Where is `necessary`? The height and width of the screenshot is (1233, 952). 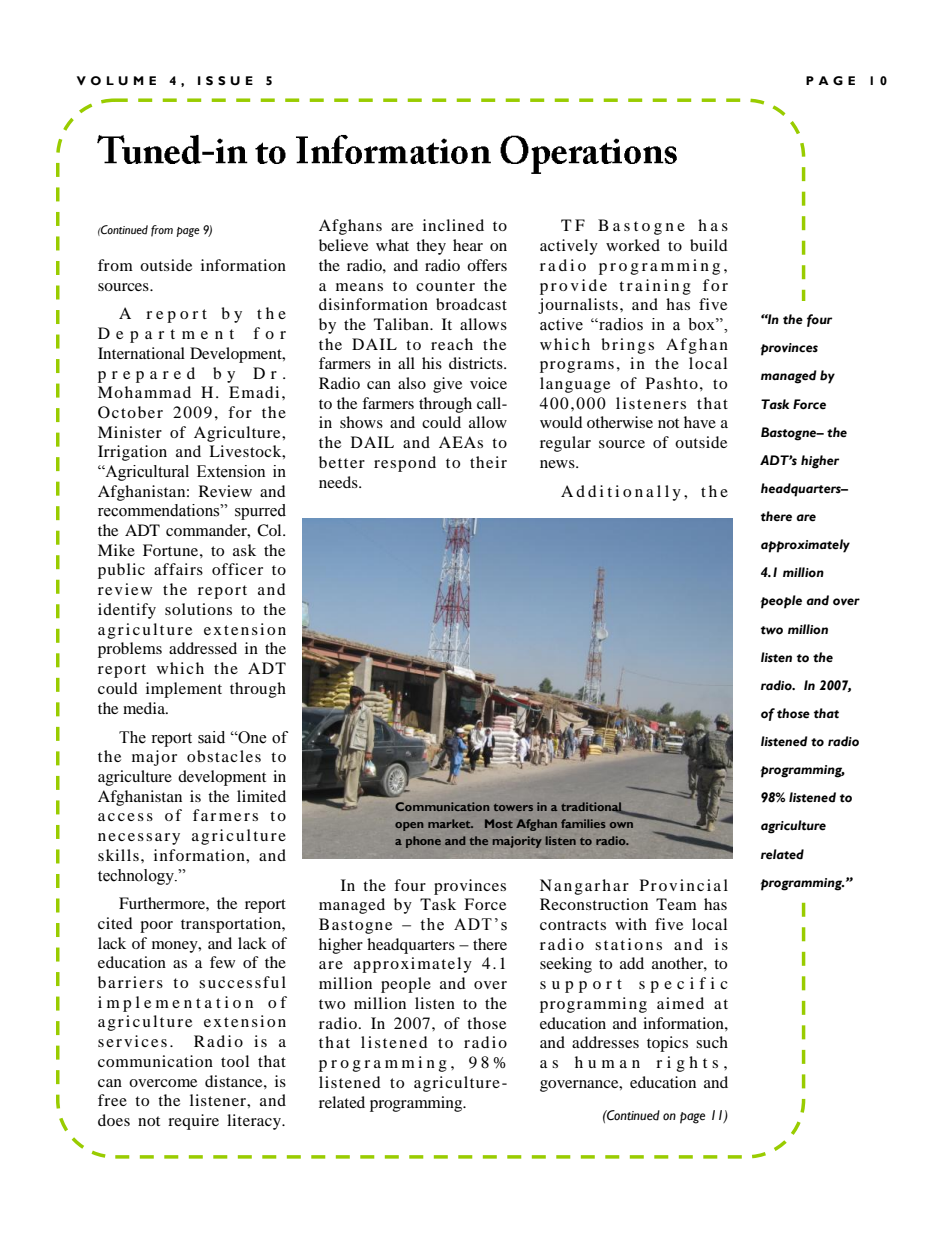
necessary is located at coordinates (139, 839).
